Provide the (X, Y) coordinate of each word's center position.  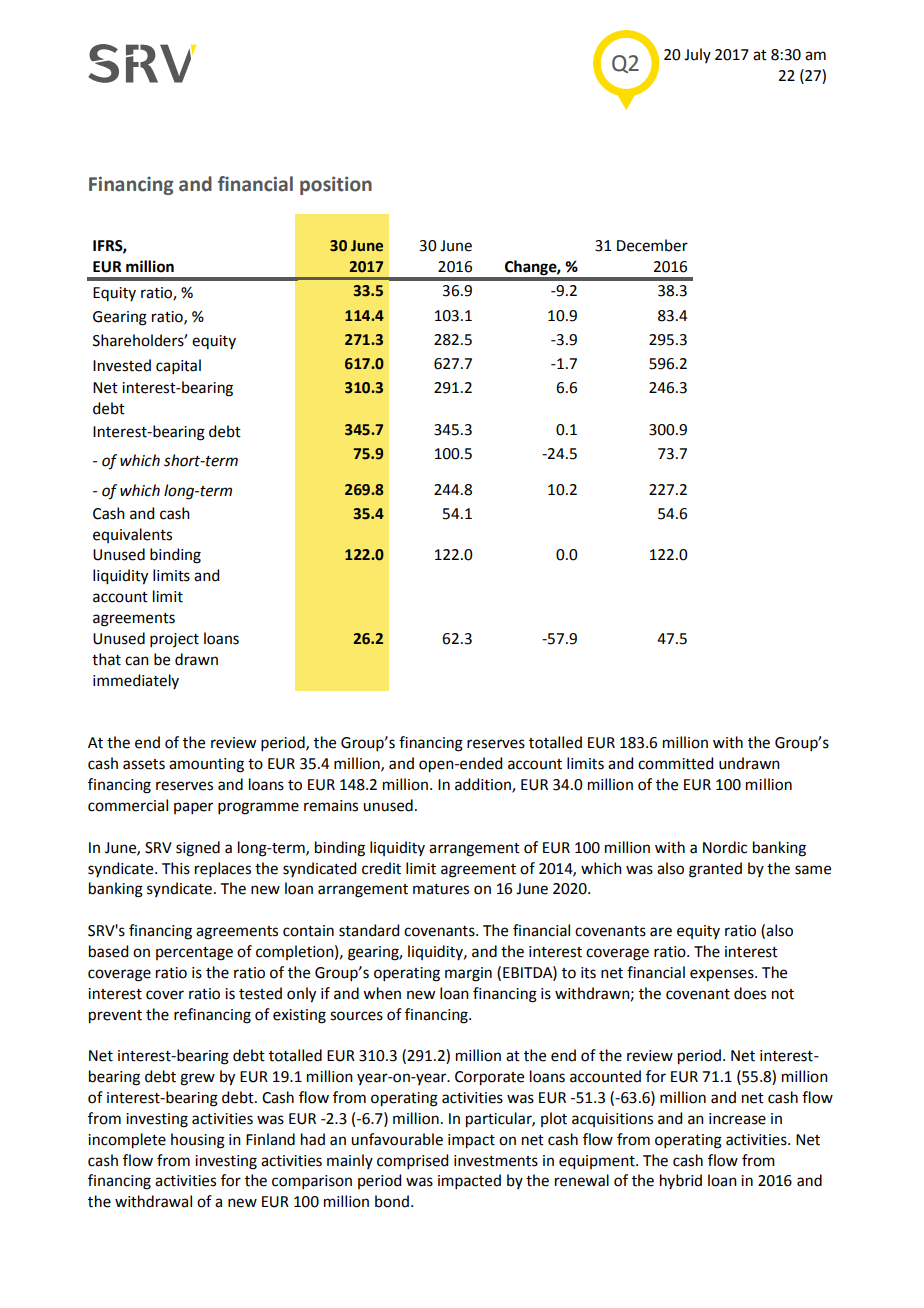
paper (193, 808)
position (336, 185)
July (697, 55)
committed (675, 763)
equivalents (132, 535)
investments (496, 1161)
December (652, 245)
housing (198, 1141)
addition (484, 785)
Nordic (725, 847)
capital (178, 366)
